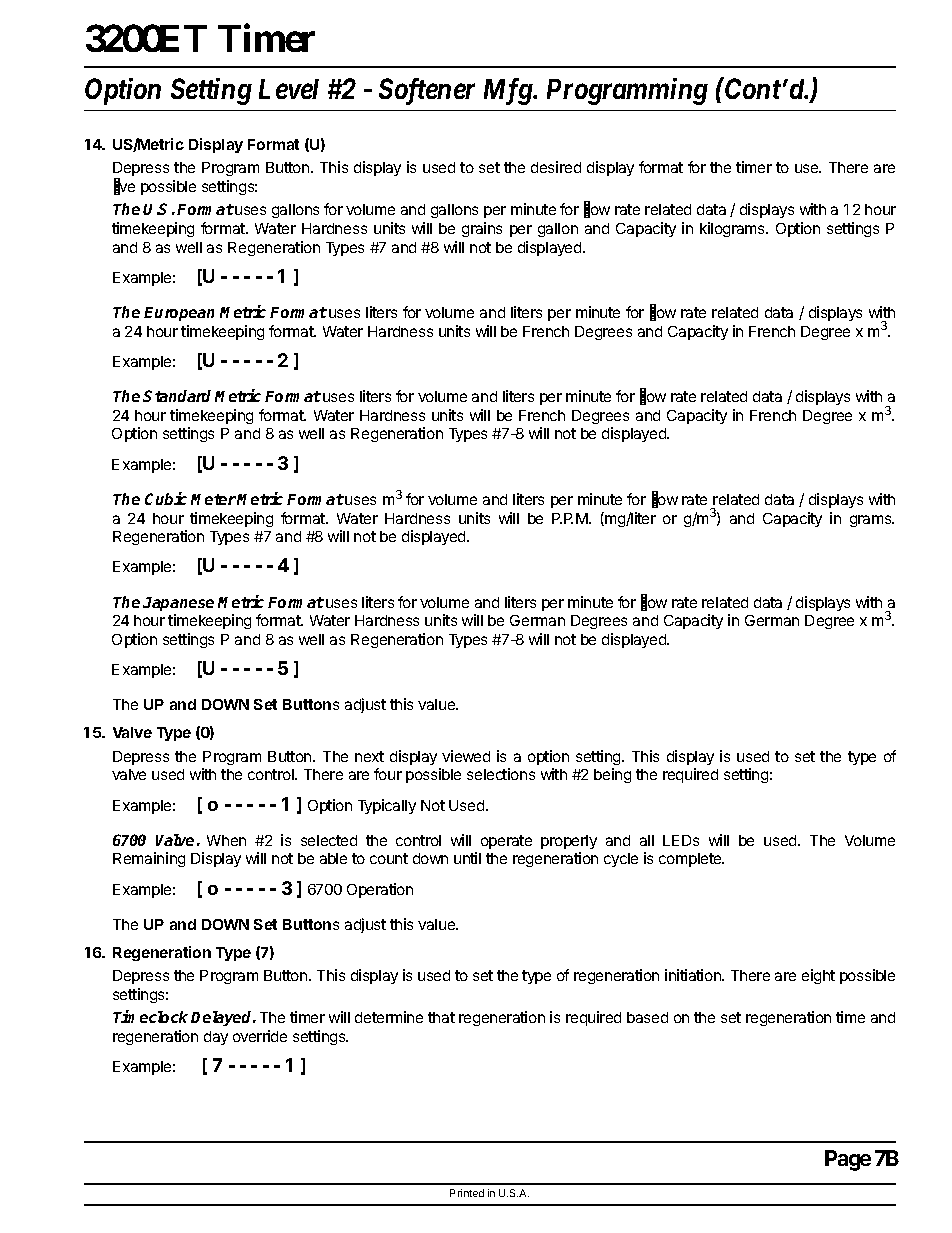 The height and width of the screenshot is (1233, 952). I want to click on Mfg, so click(509, 91).
